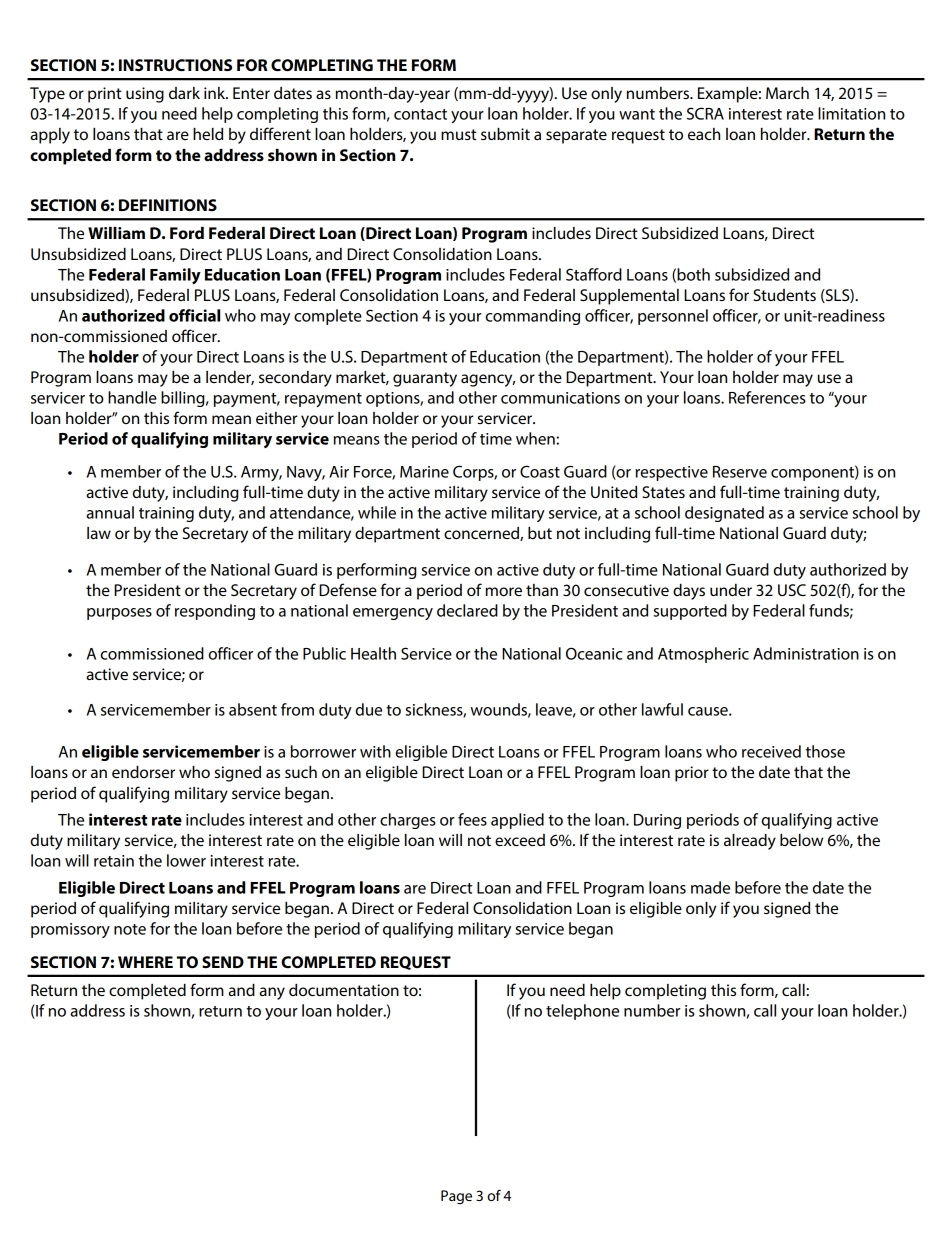 This image has width=952, height=1233. I want to click on using, so click(145, 95).
